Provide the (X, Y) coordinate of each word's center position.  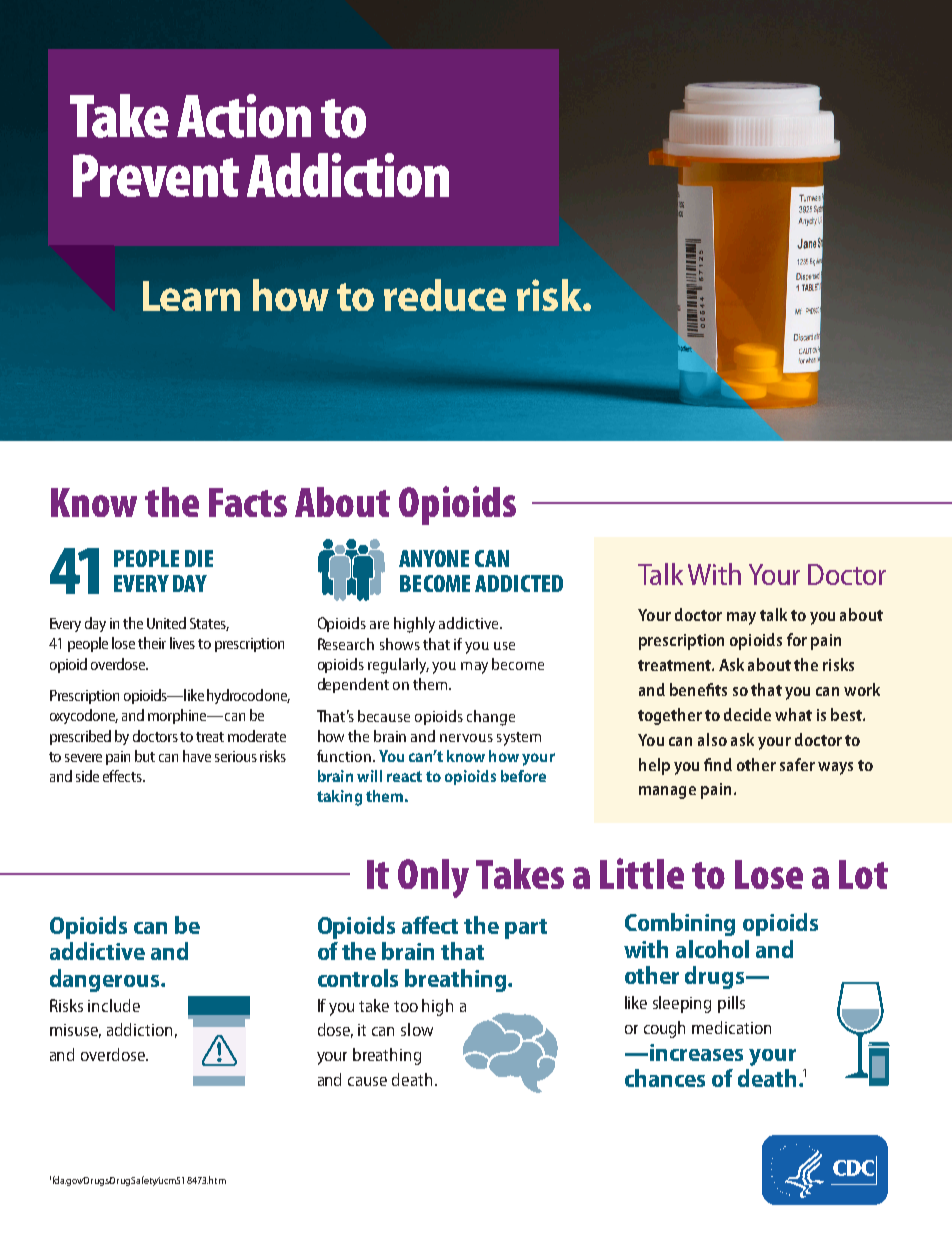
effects (123, 776)
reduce (445, 295)
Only (433, 878)
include (114, 1005)
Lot (863, 874)
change (491, 718)
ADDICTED (519, 583)
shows (400, 644)
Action (244, 116)
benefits (698, 689)
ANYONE (434, 558)
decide (747, 714)
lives (182, 643)
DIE (199, 558)
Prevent (156, 175)
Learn (191, 296)
